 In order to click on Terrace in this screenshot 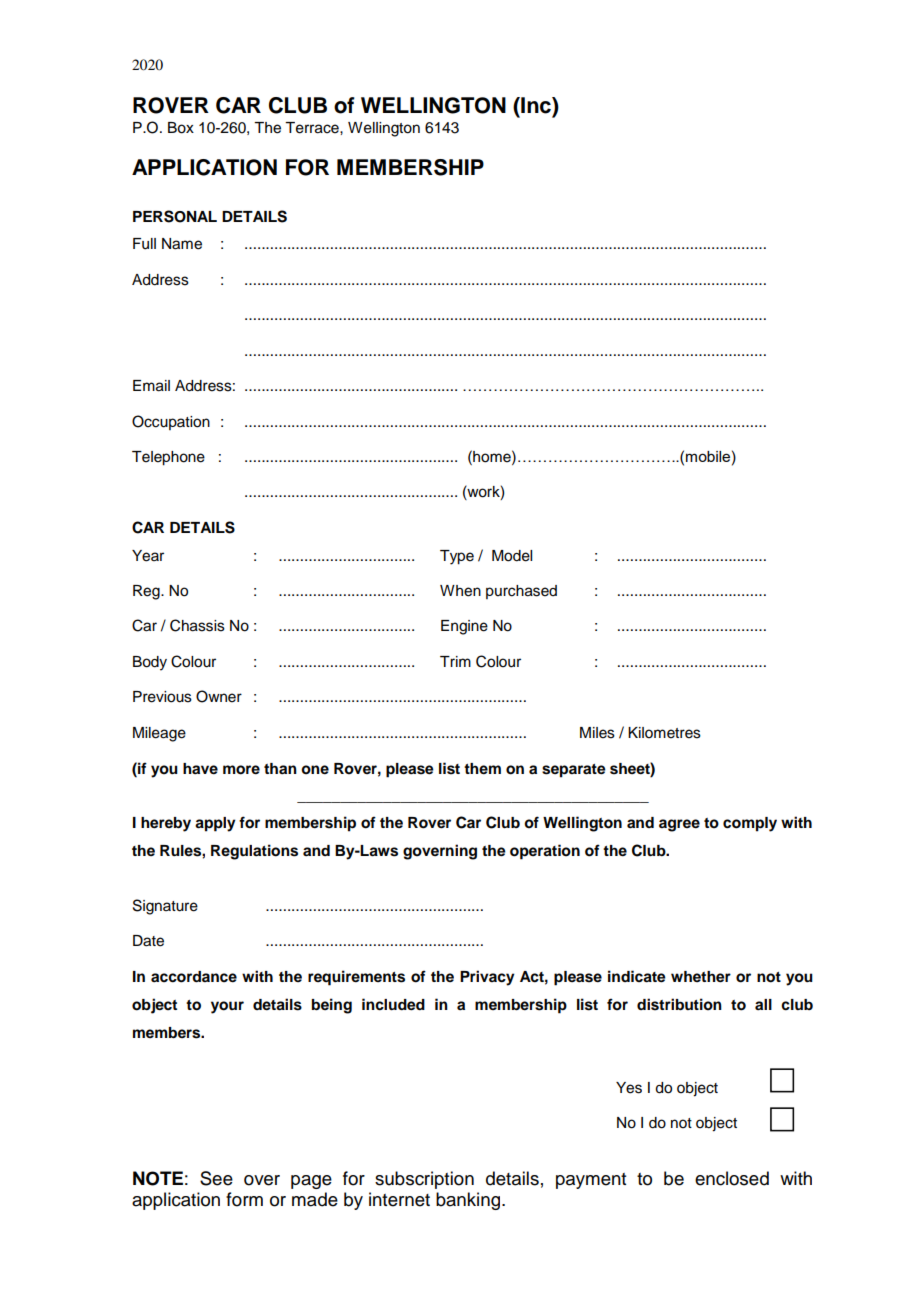, I will do `click(313, 128)`.
